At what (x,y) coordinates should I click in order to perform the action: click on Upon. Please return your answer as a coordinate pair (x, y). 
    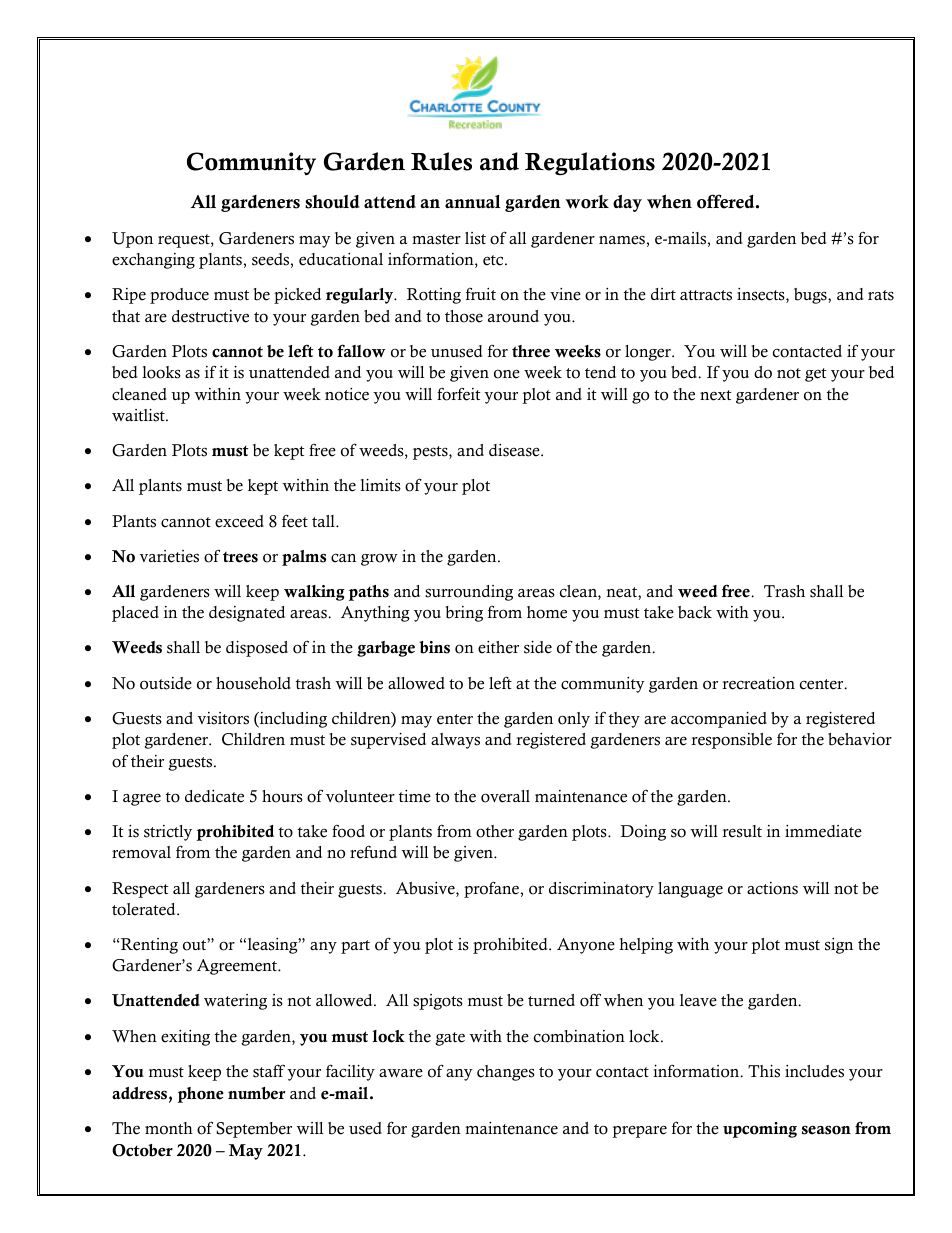
    Looking at the image, I should click on (132, 240).
